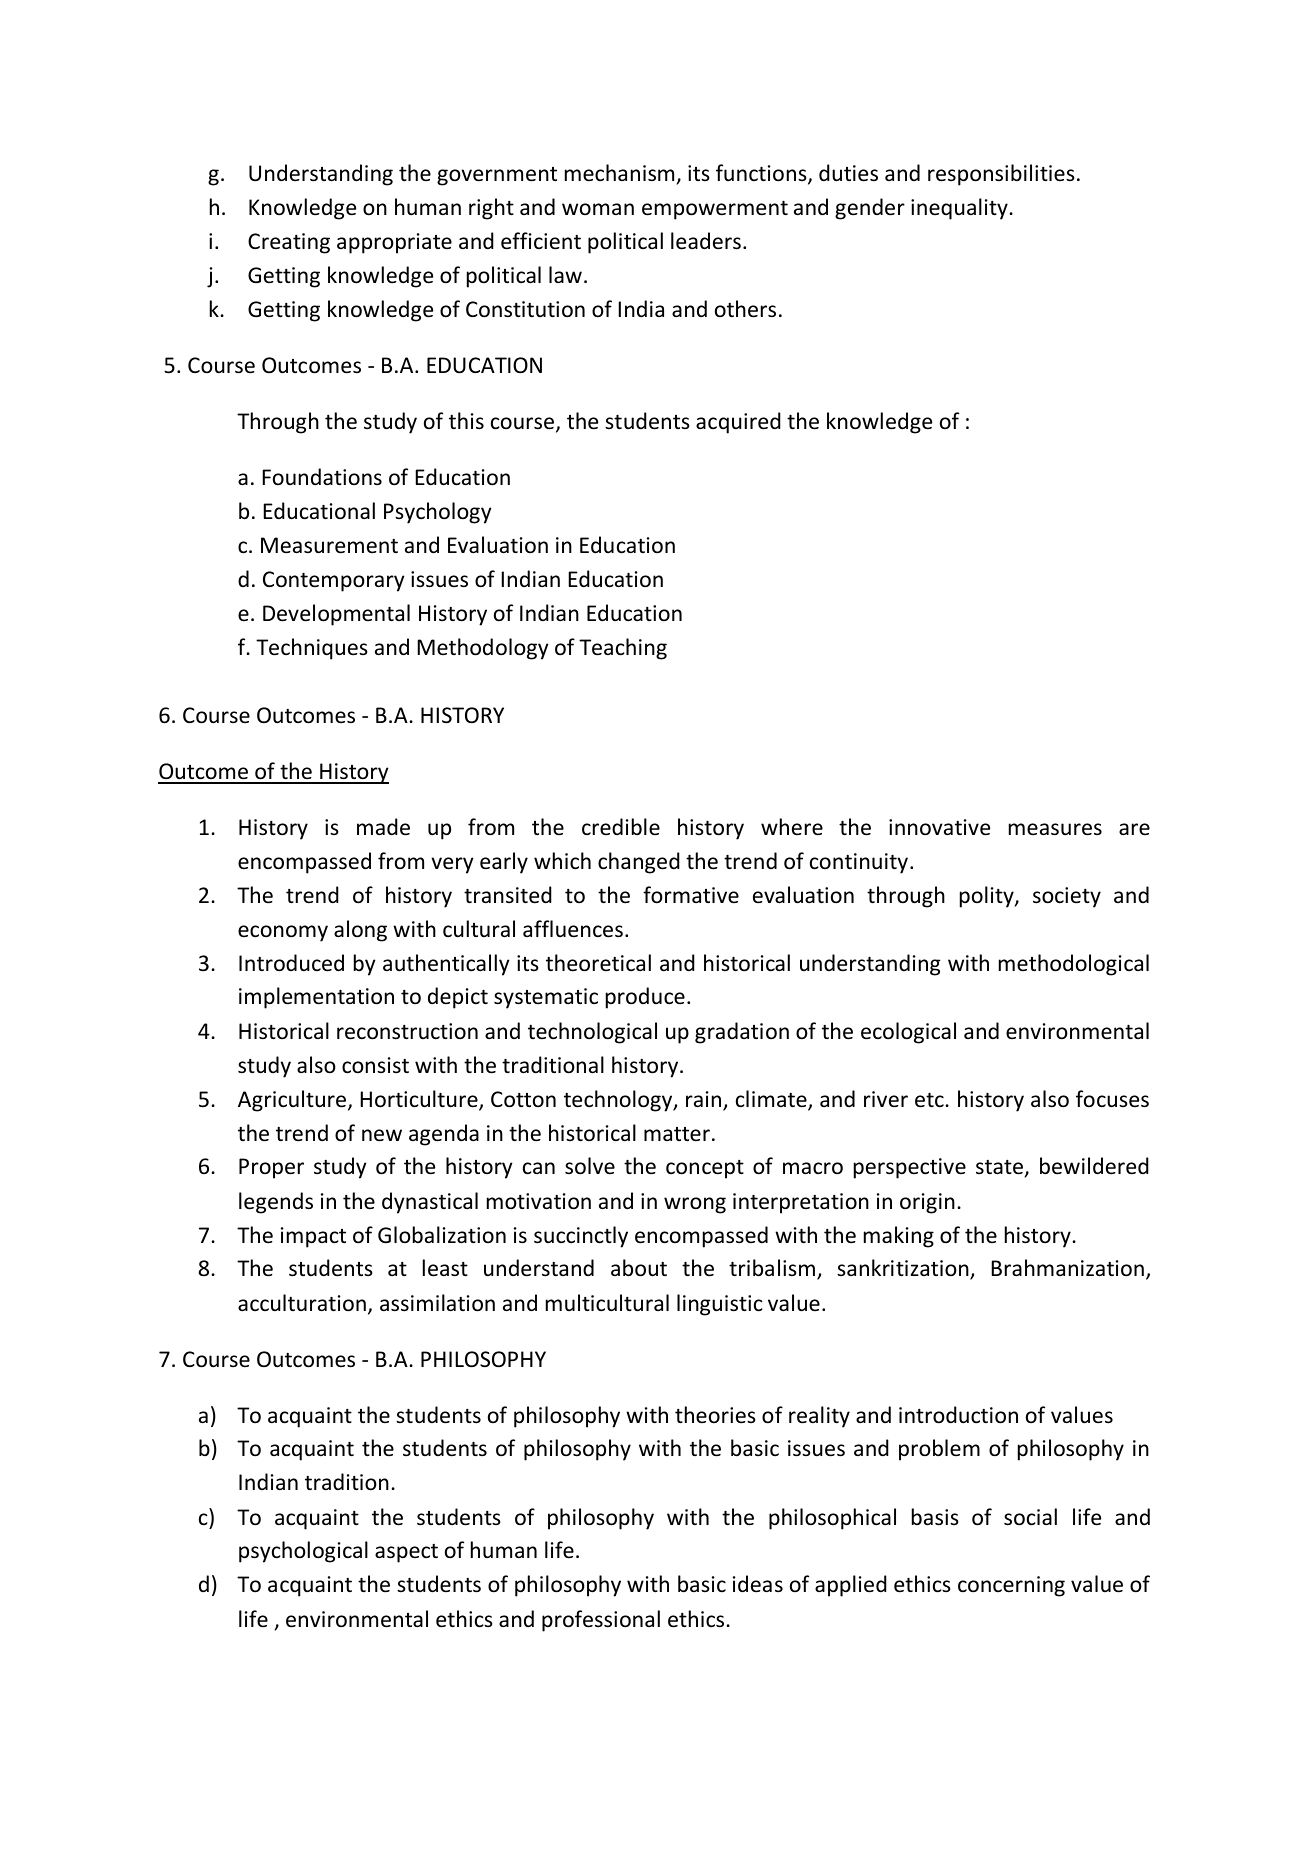 The width and height of the page is (1309, 1852). Describe the element at coordinates (406, 1553) in the page. I see `aspect` at that location.
